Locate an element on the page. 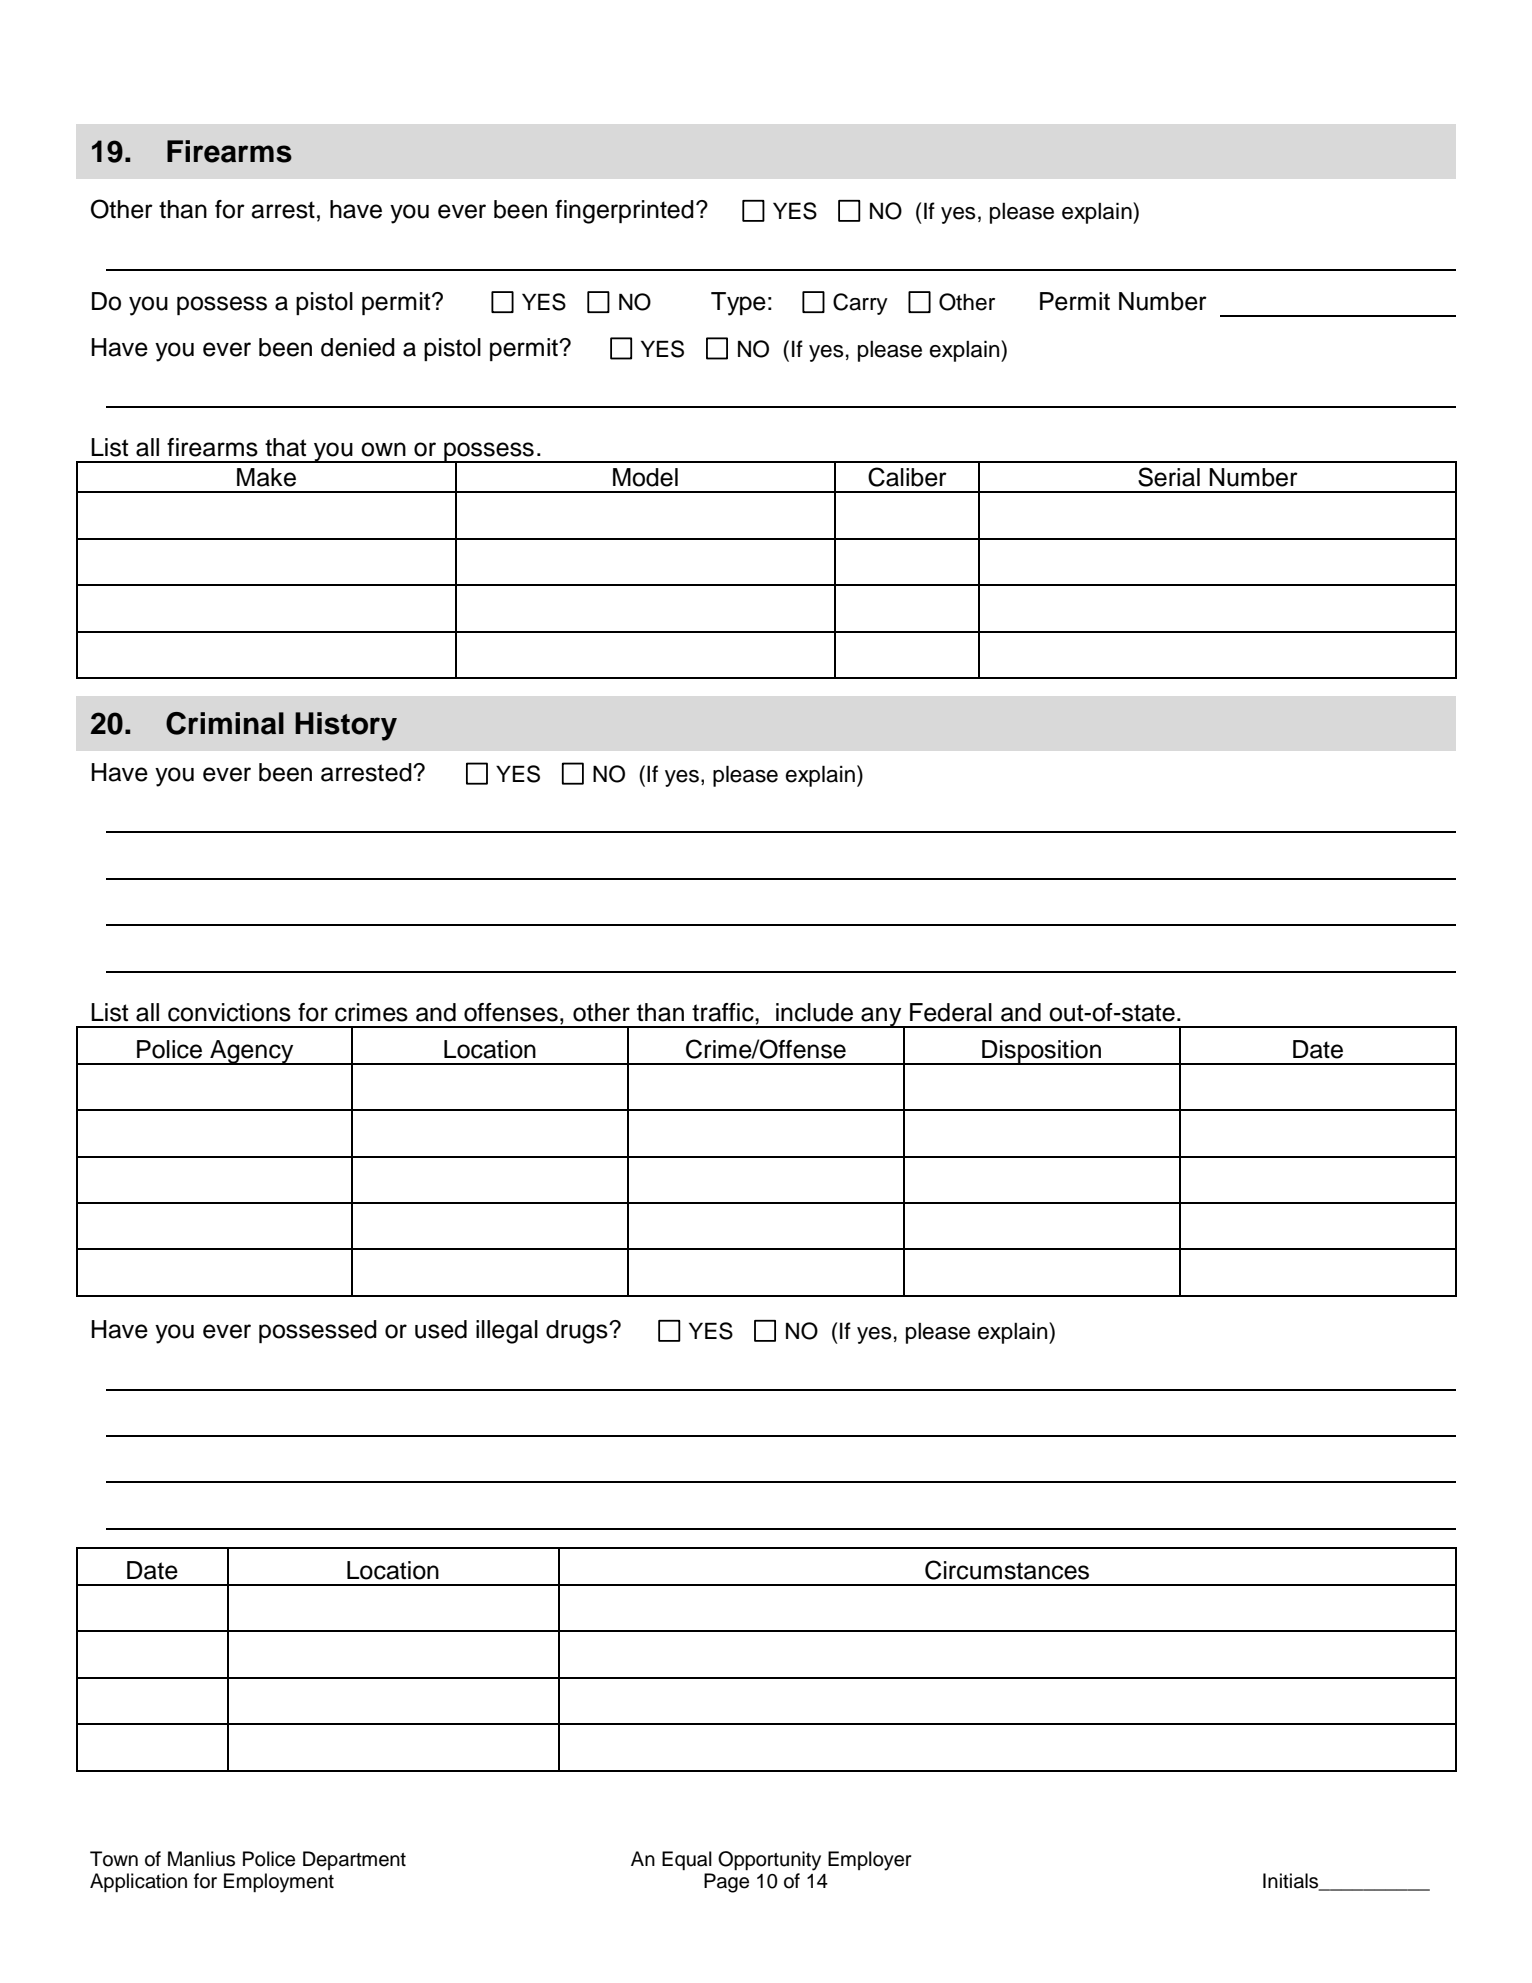  Criminal is located at coordinates (225, 723).
